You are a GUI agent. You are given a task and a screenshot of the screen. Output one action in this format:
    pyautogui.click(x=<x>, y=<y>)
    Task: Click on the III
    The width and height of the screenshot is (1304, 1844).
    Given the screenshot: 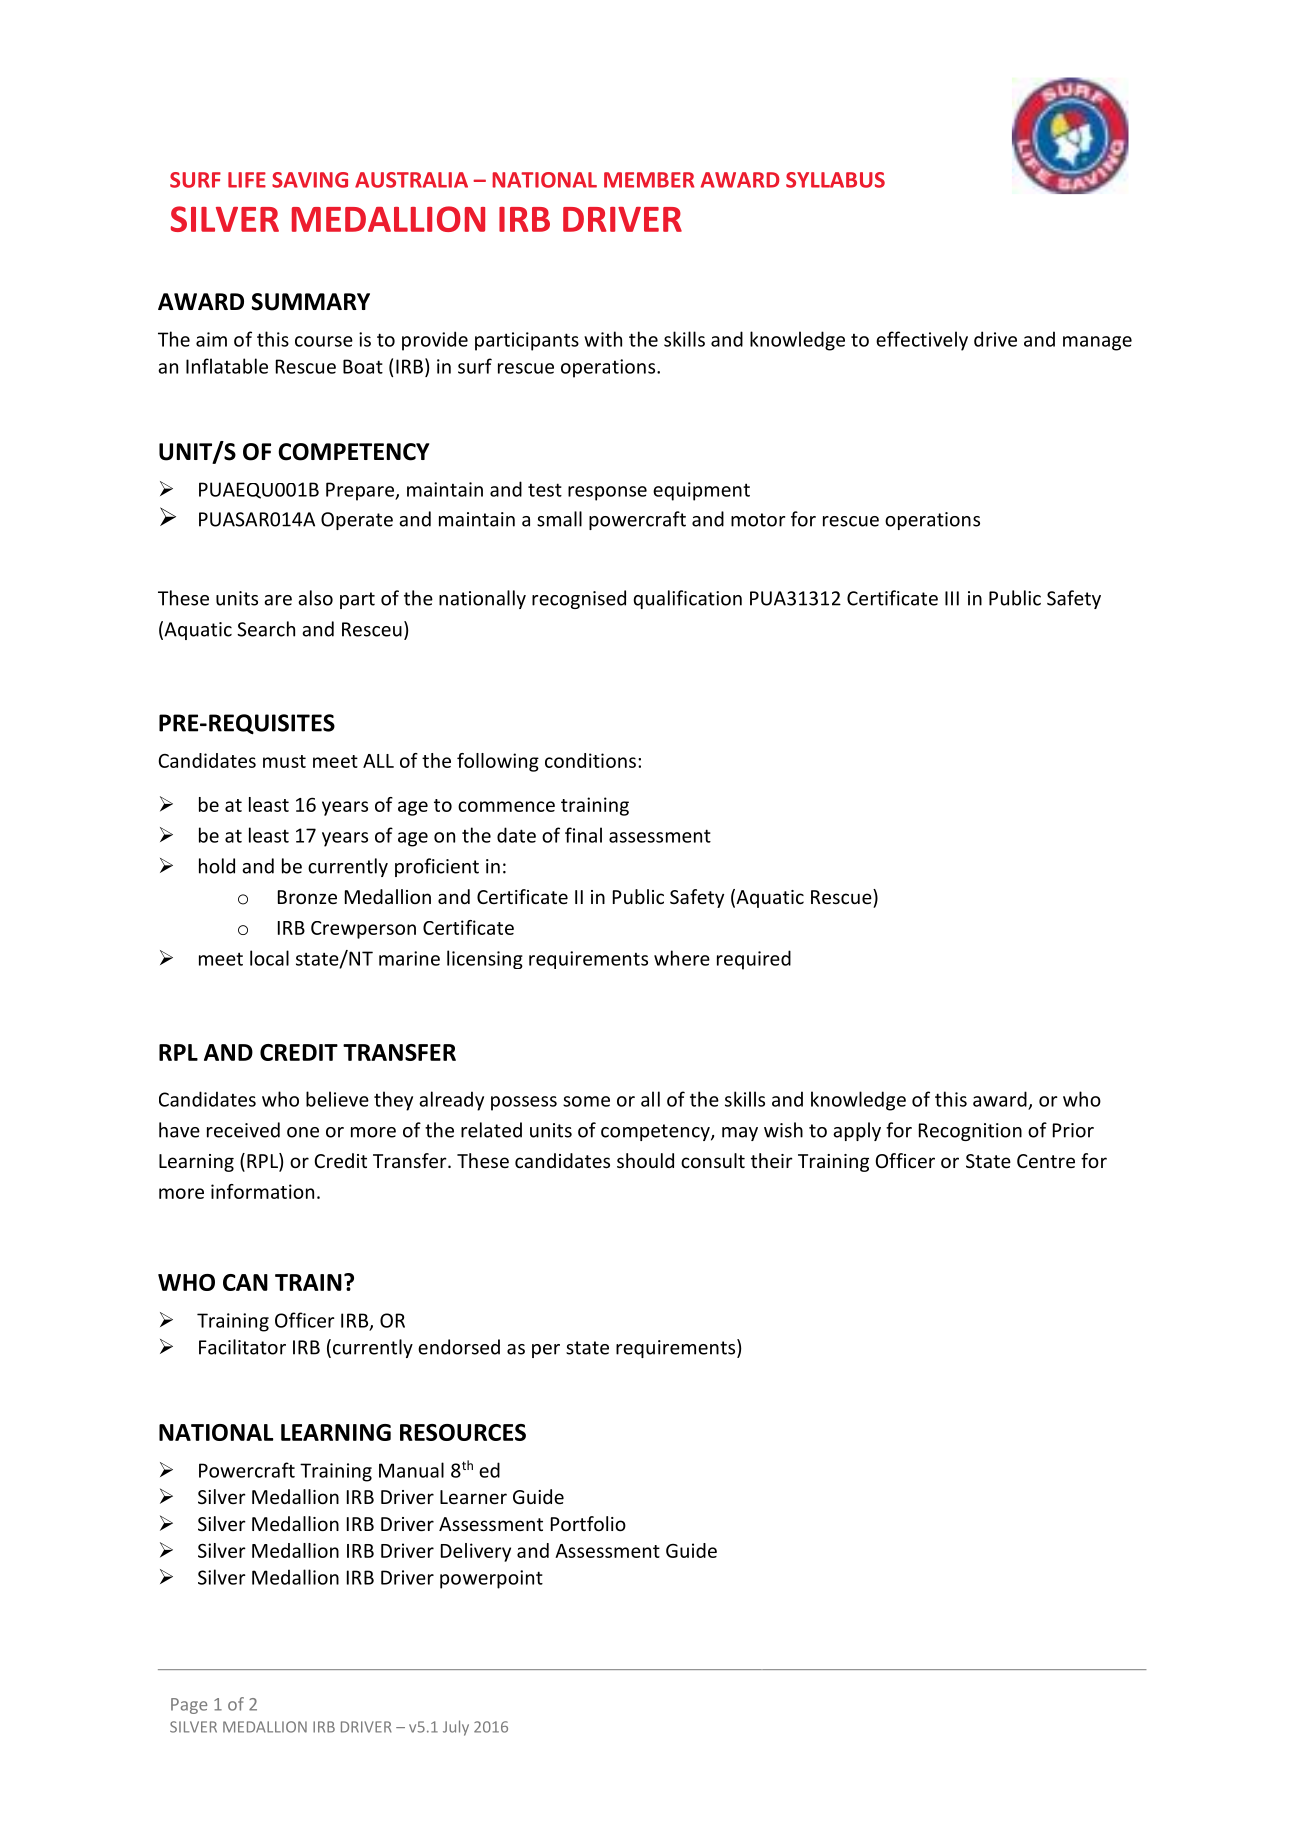 What is the action you would take?
    pyautogui.click(x=952, y=598)
